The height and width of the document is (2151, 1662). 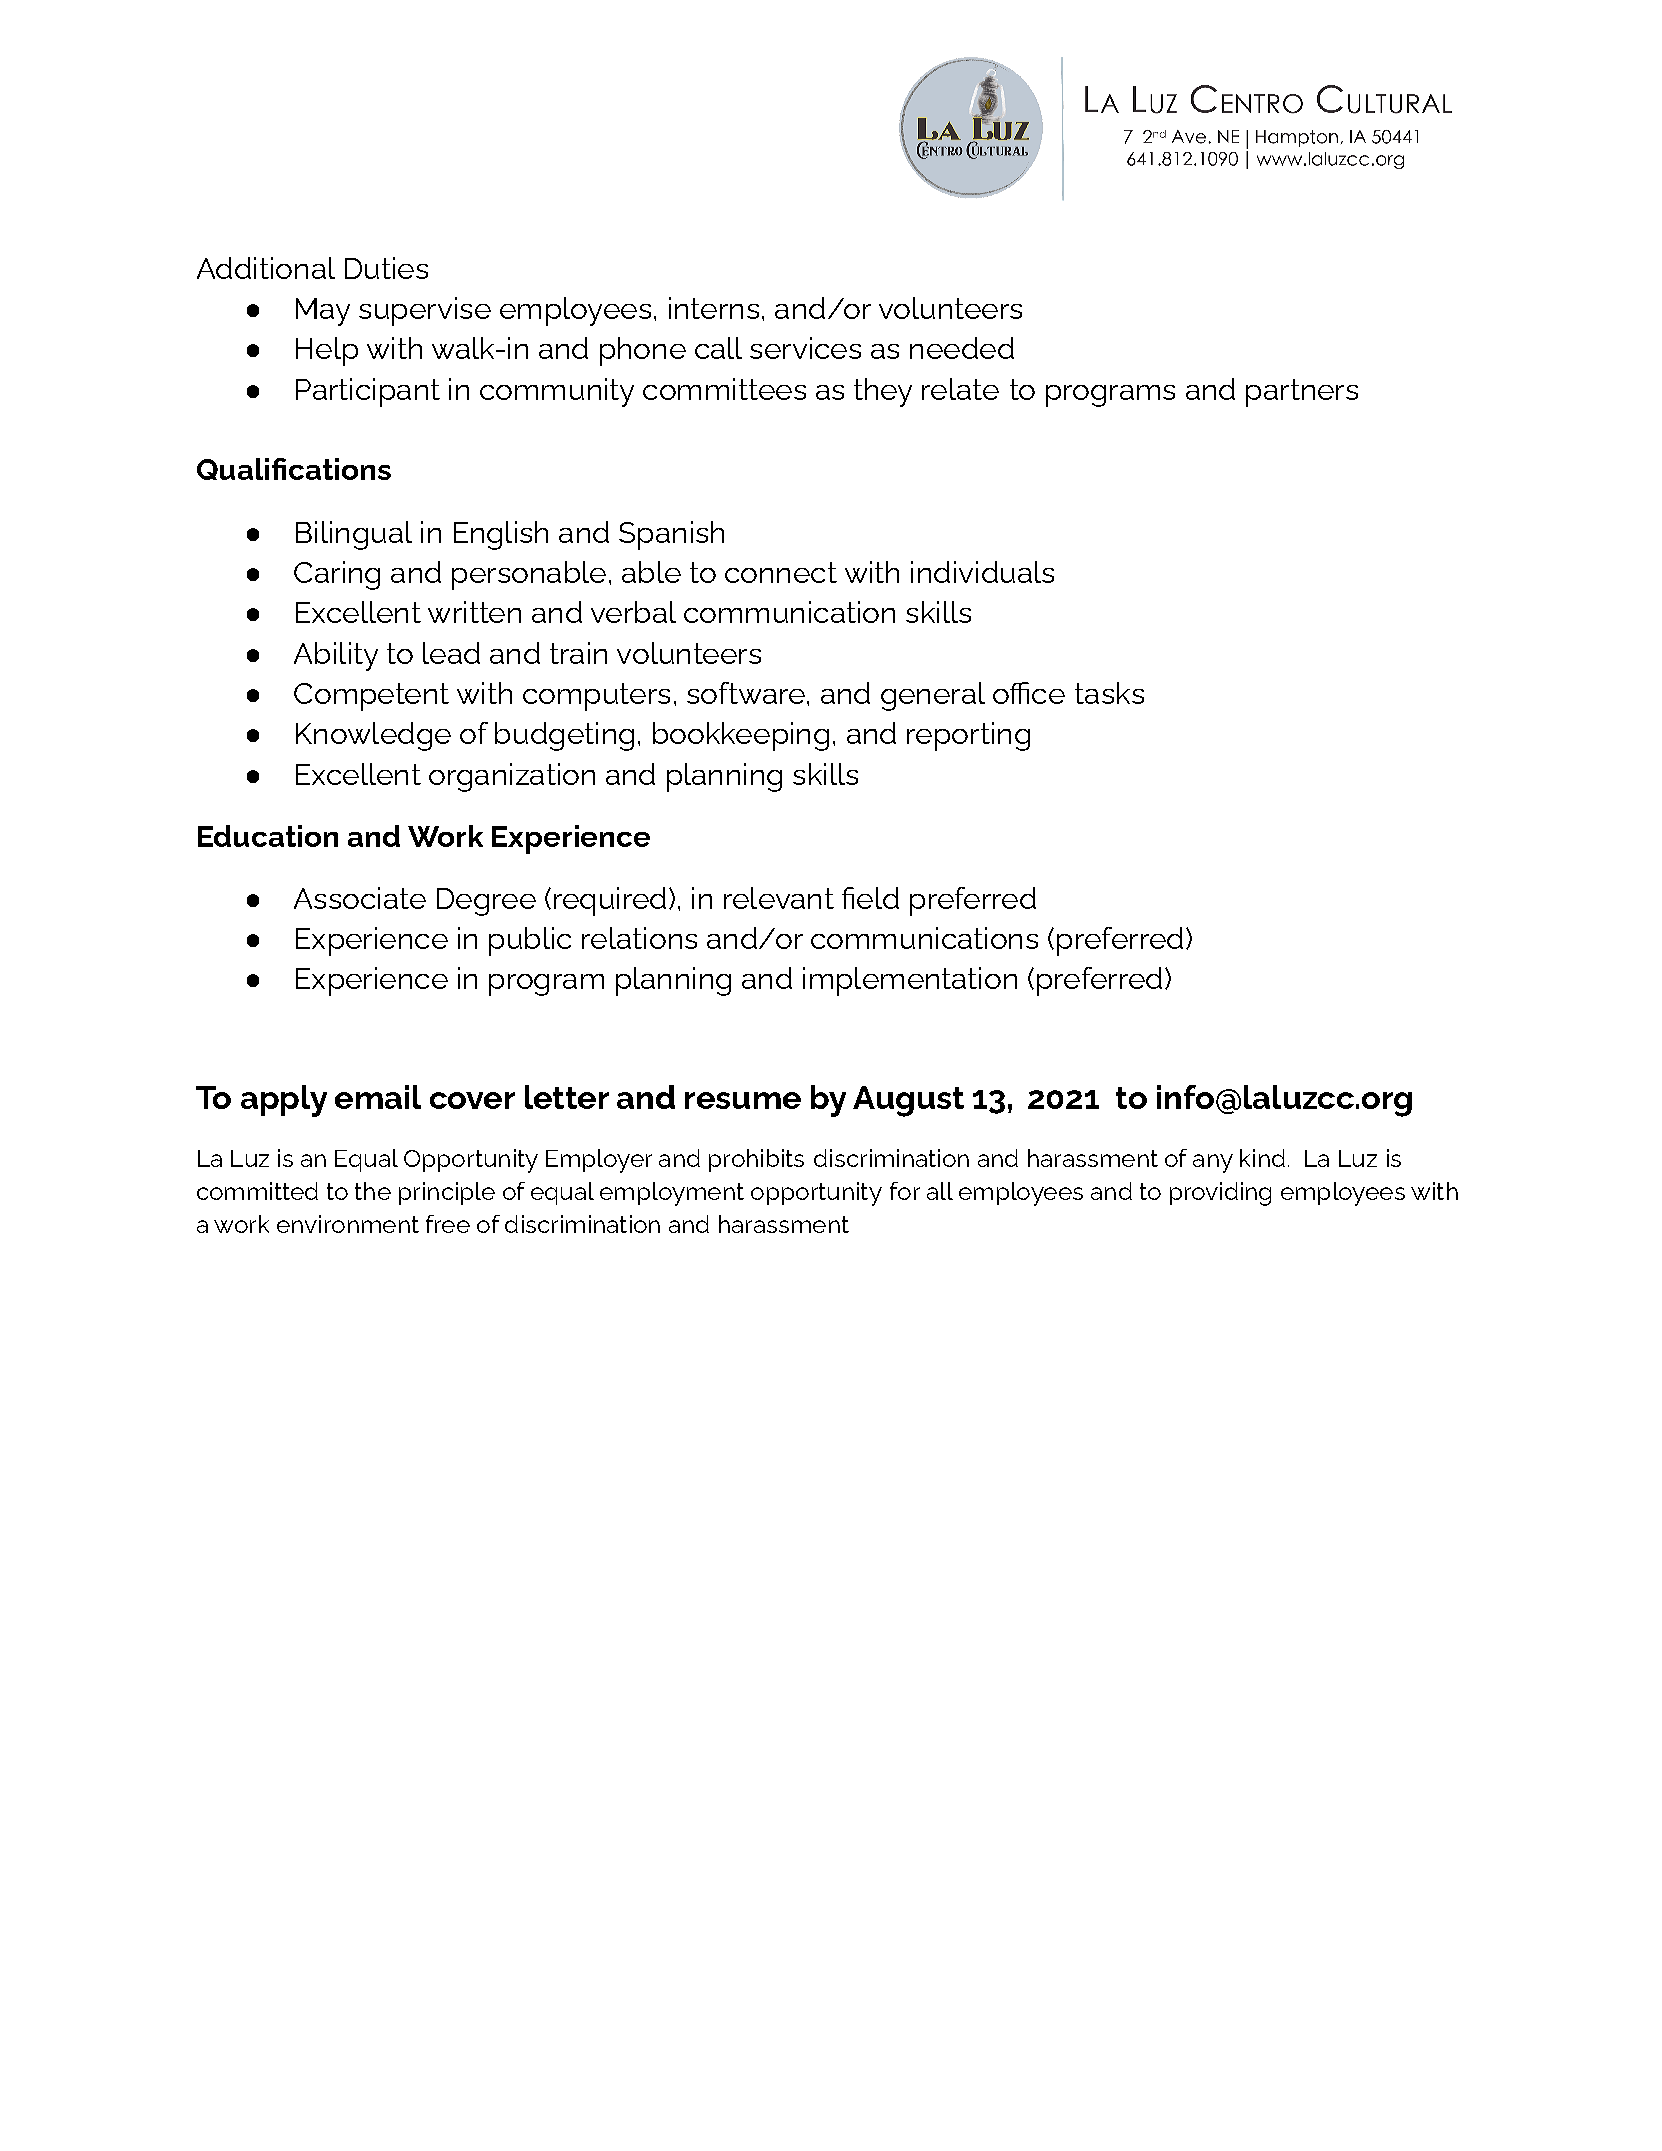 I want to click on implementation, so click(x=910, y=981).
